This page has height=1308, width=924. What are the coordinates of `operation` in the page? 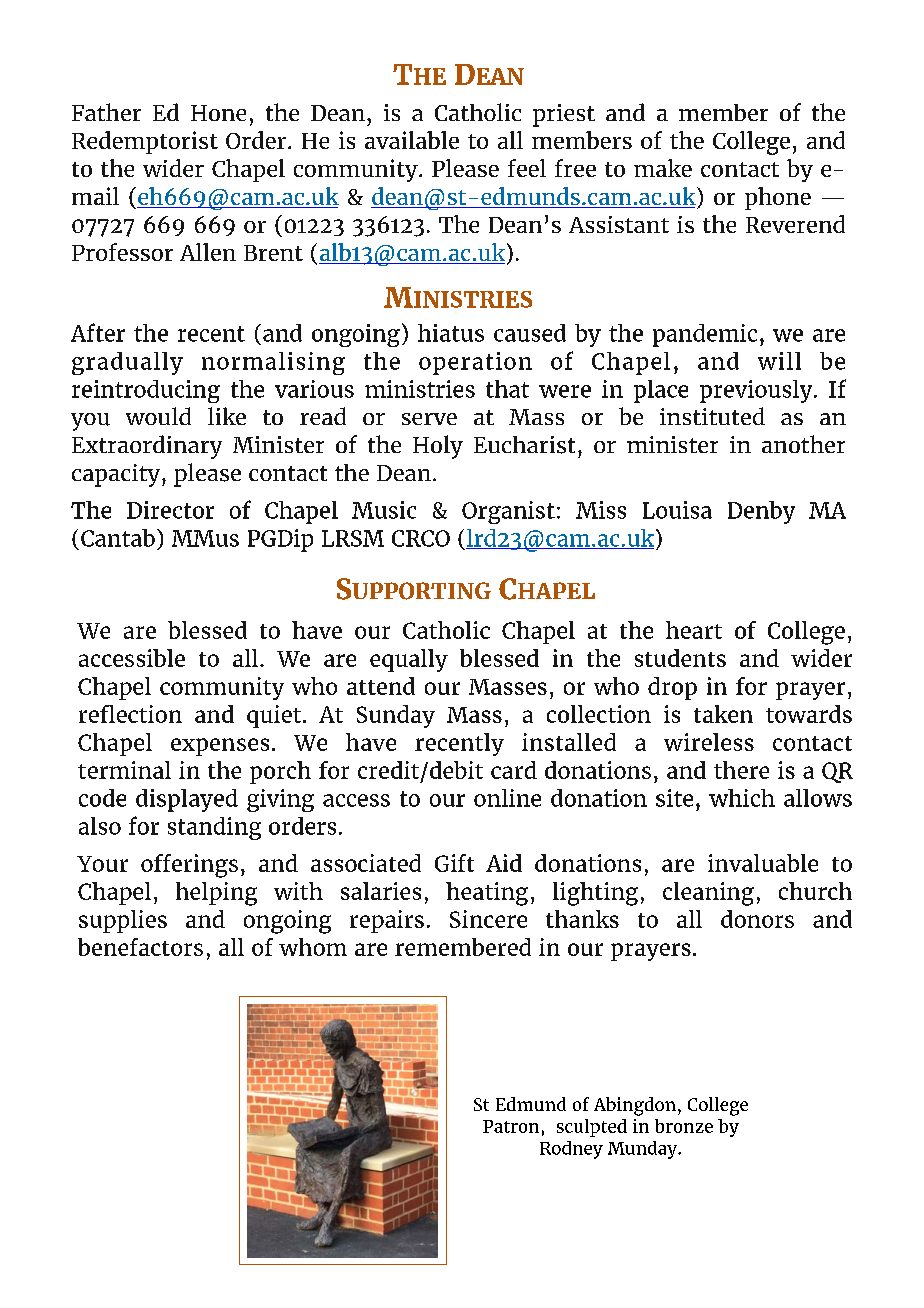 It's located at (475, 363).
